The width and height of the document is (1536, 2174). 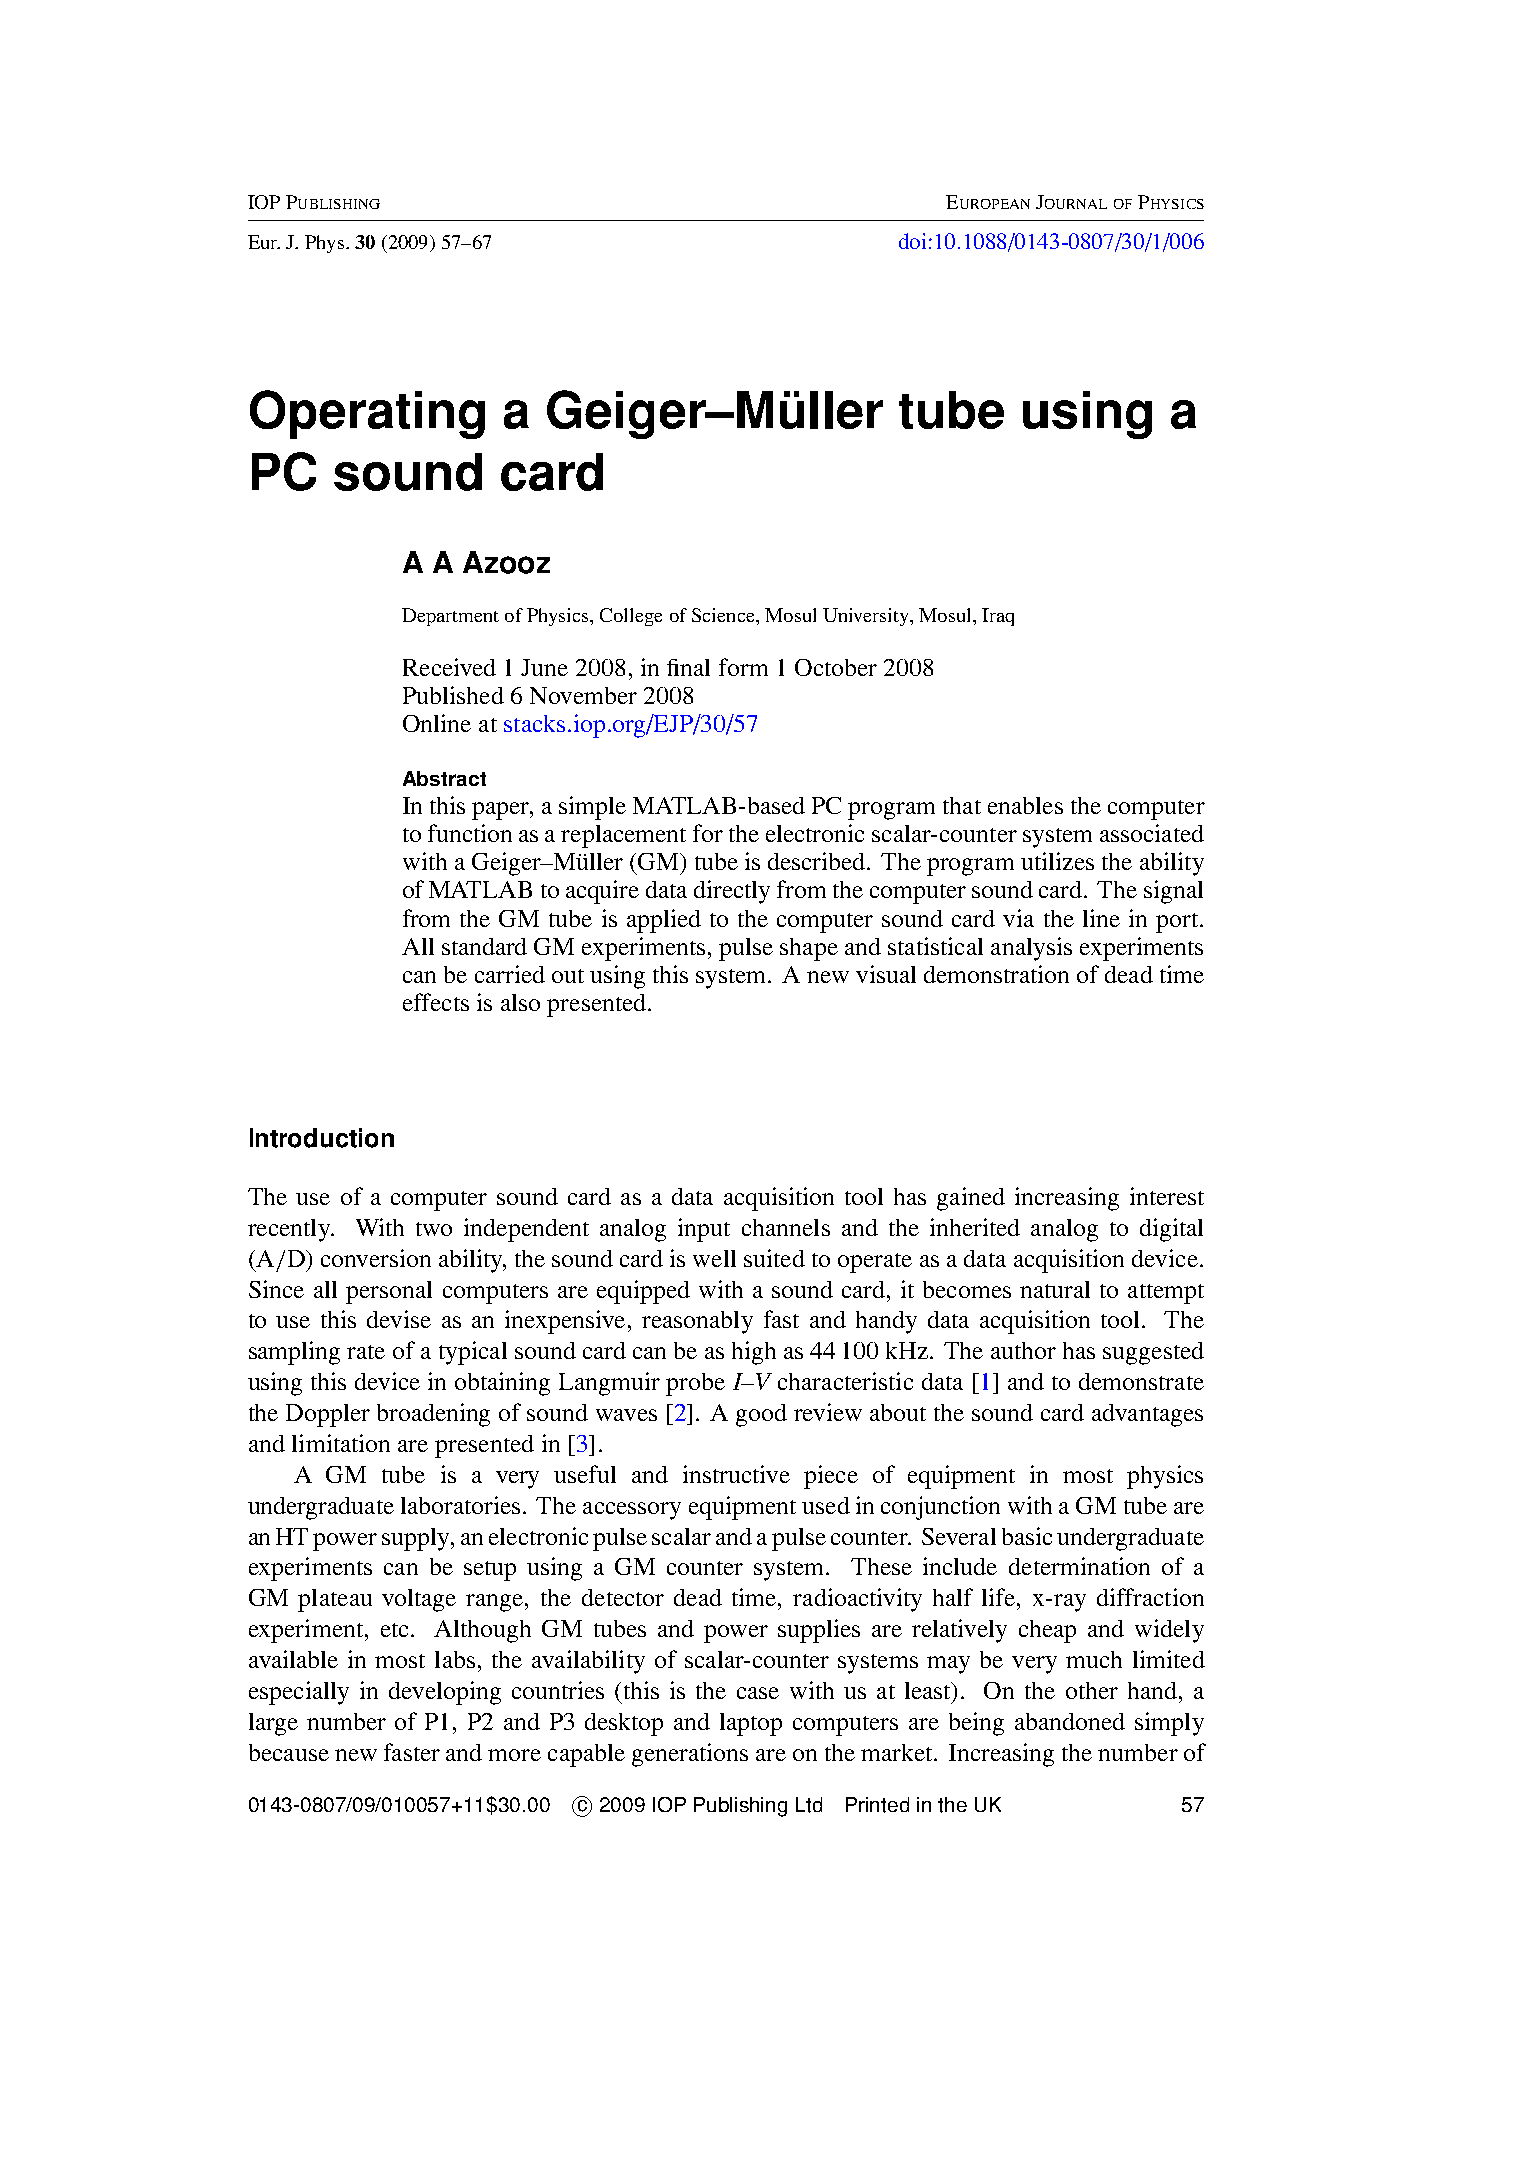 What do you see at coordinates (399, 1319) in the document?
I see `devise` at bounding box center [399, 1319].
